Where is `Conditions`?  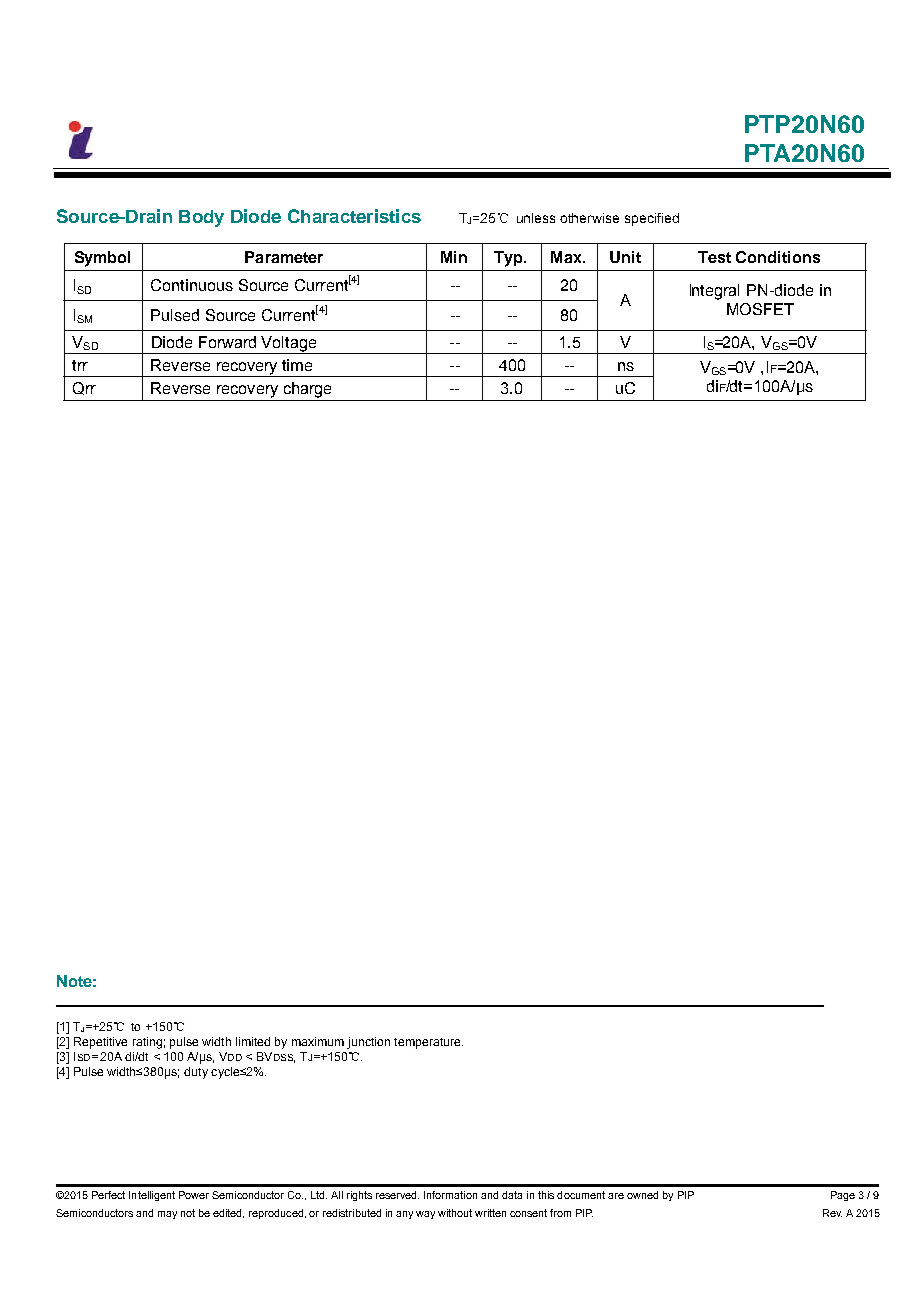
Conditions is located at coordinates (778, 257).
